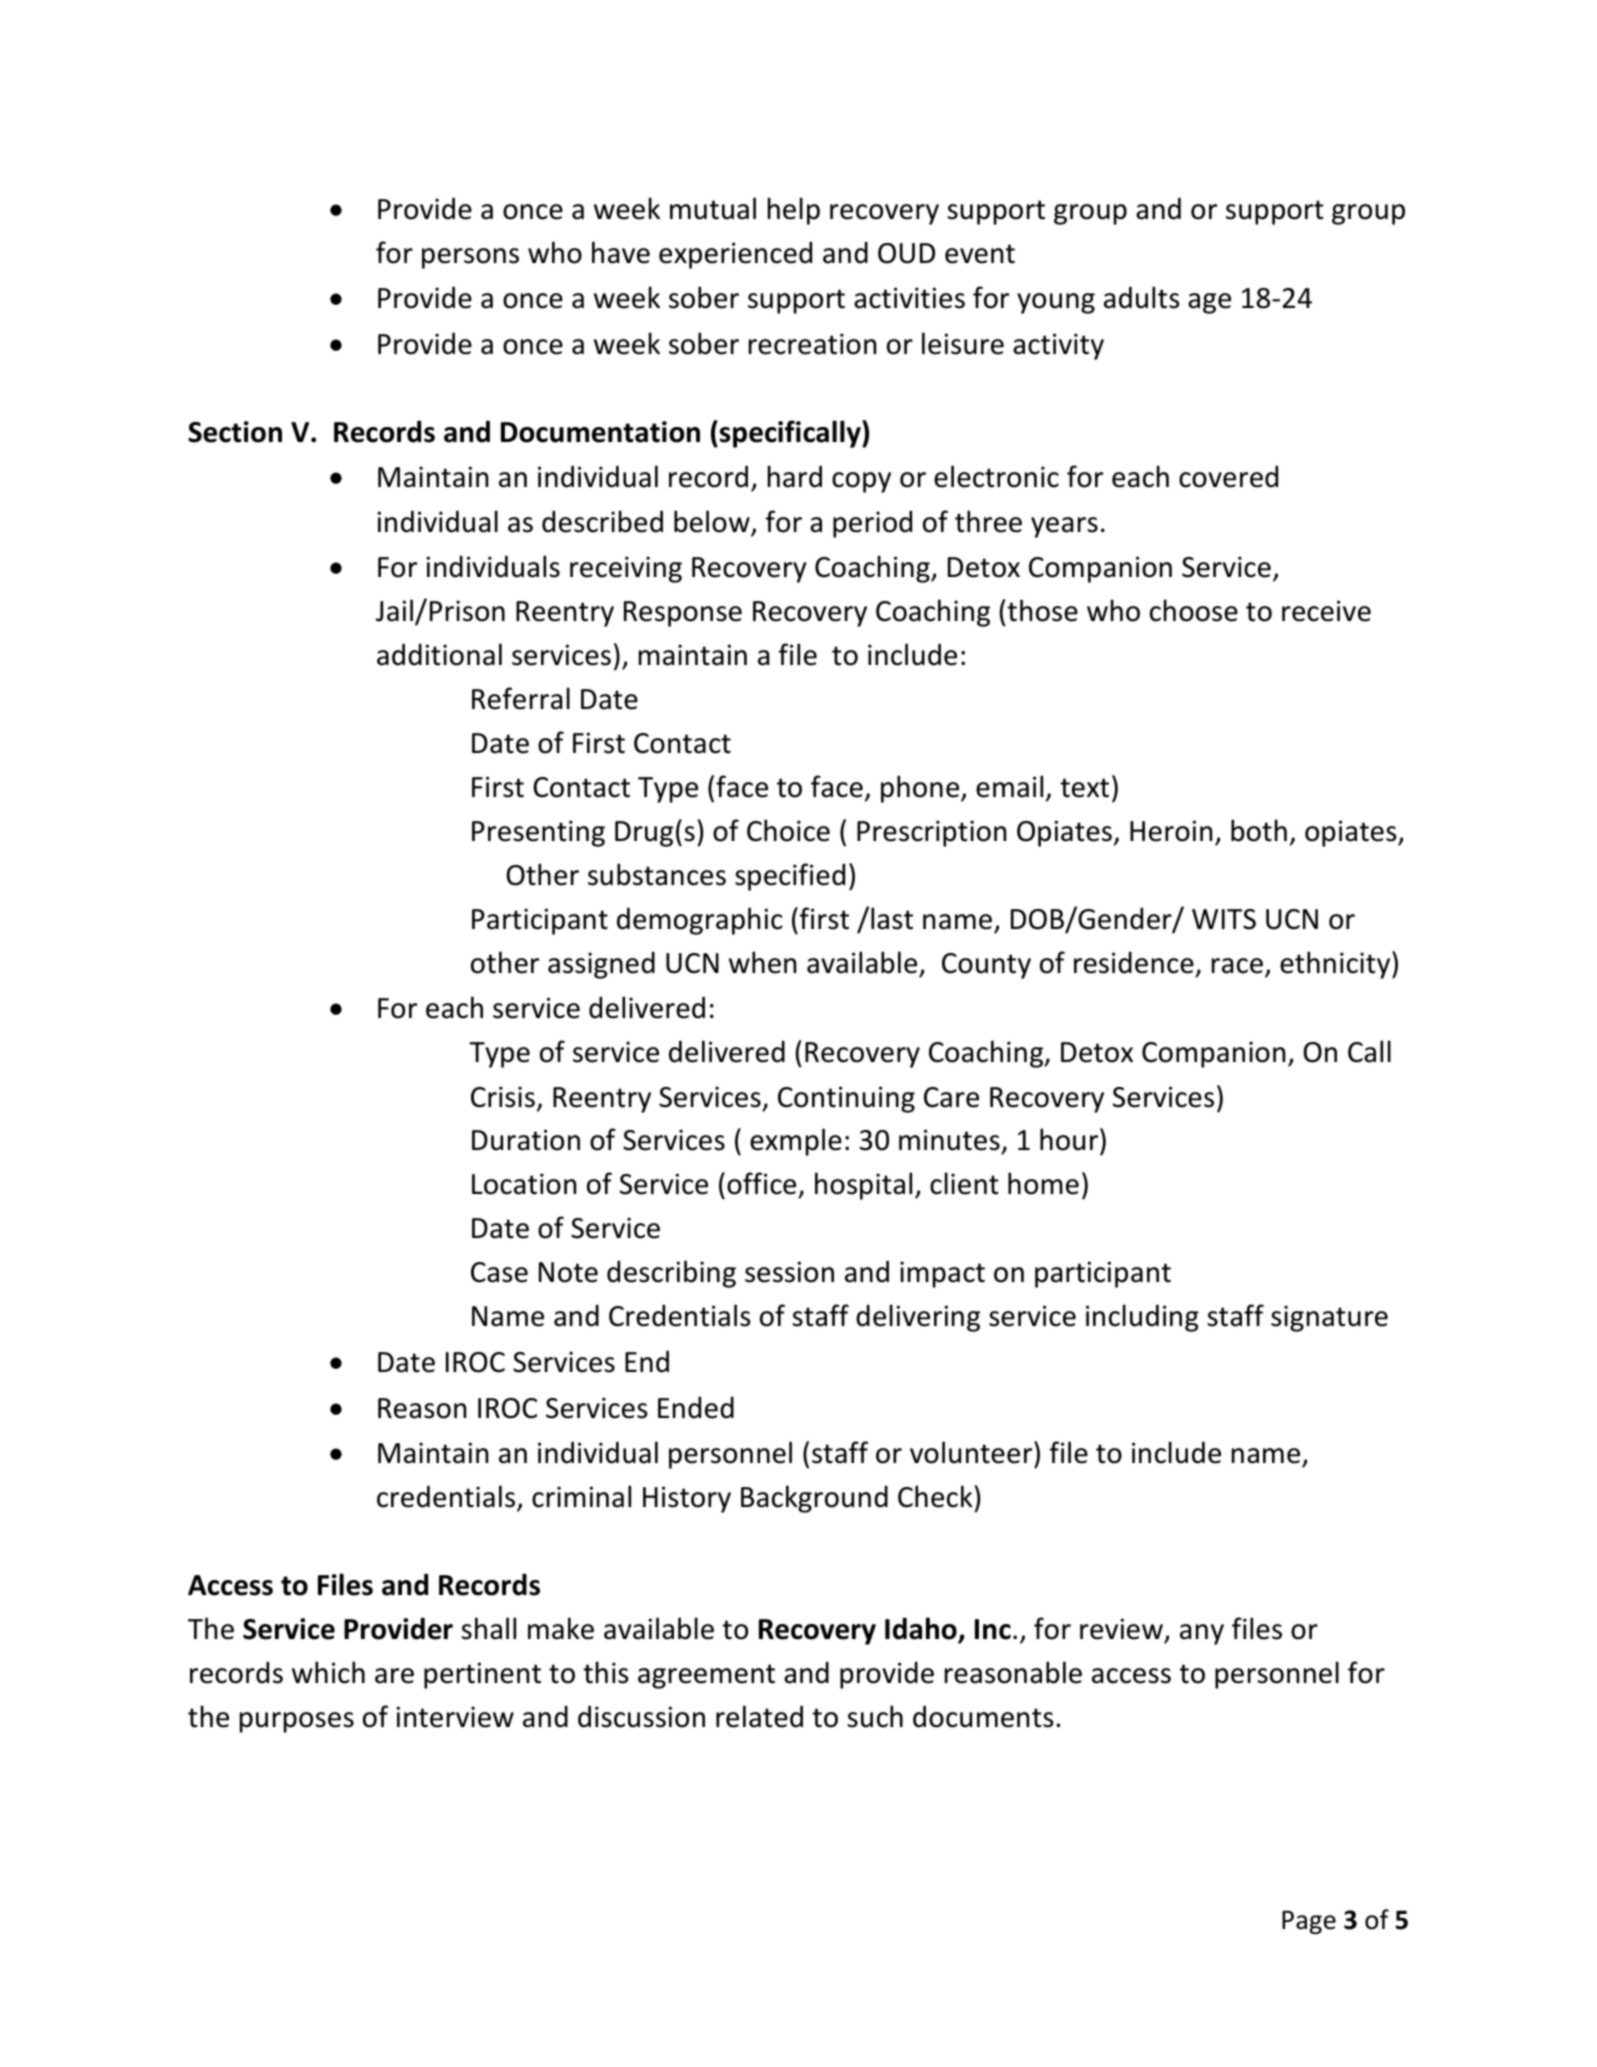 This image has width=1597, height=2067. I want to click on Response, so click(683, 614).
